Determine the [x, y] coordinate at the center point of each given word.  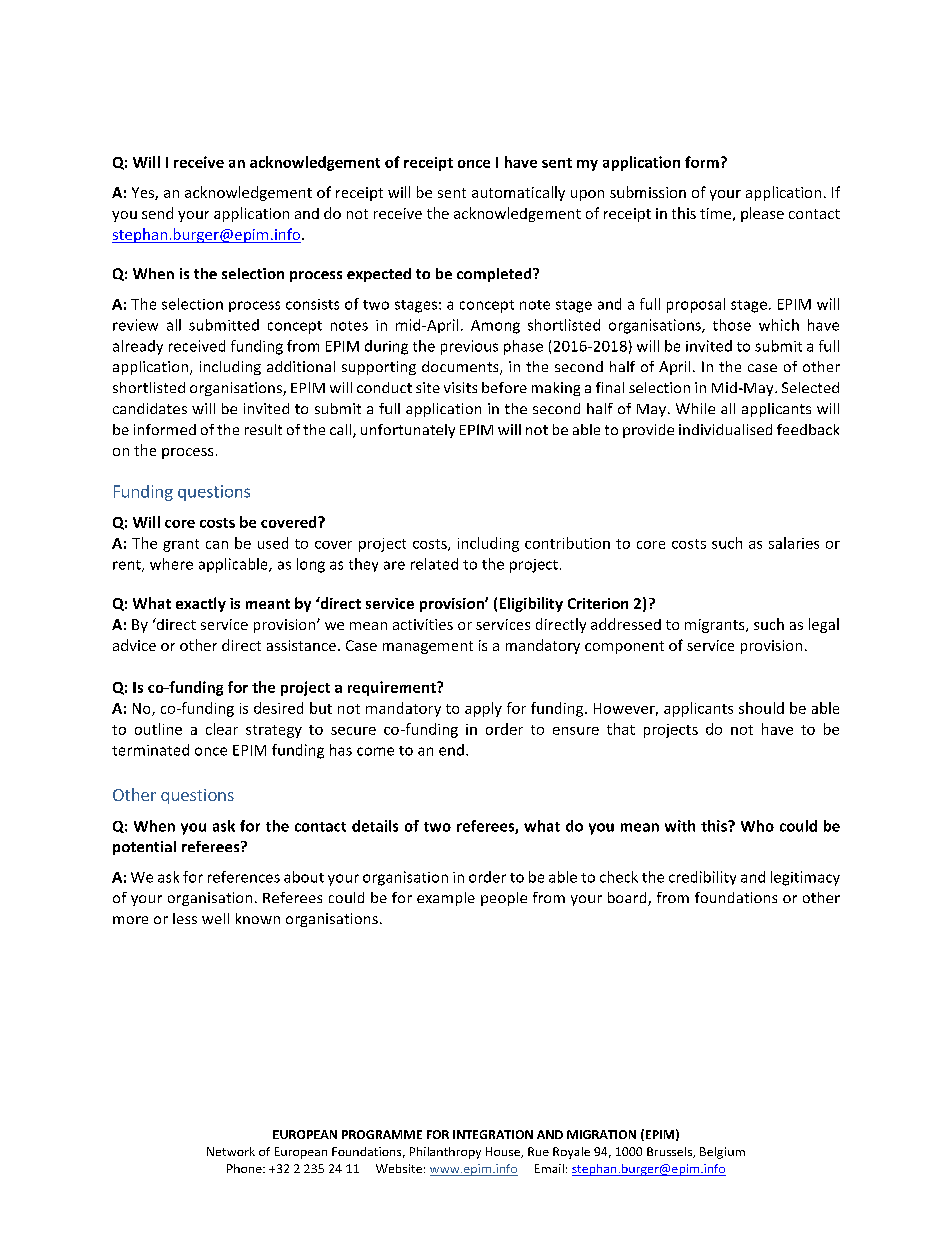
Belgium [722, 1153]
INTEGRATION [493, 1134]
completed [495, 275]
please [762, 214]
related [434, 564]
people [504, 899]
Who [757, 826]
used [273, 543]
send [157, 213]
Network [231, 1151]
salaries [794, 543]
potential [144, 848]
